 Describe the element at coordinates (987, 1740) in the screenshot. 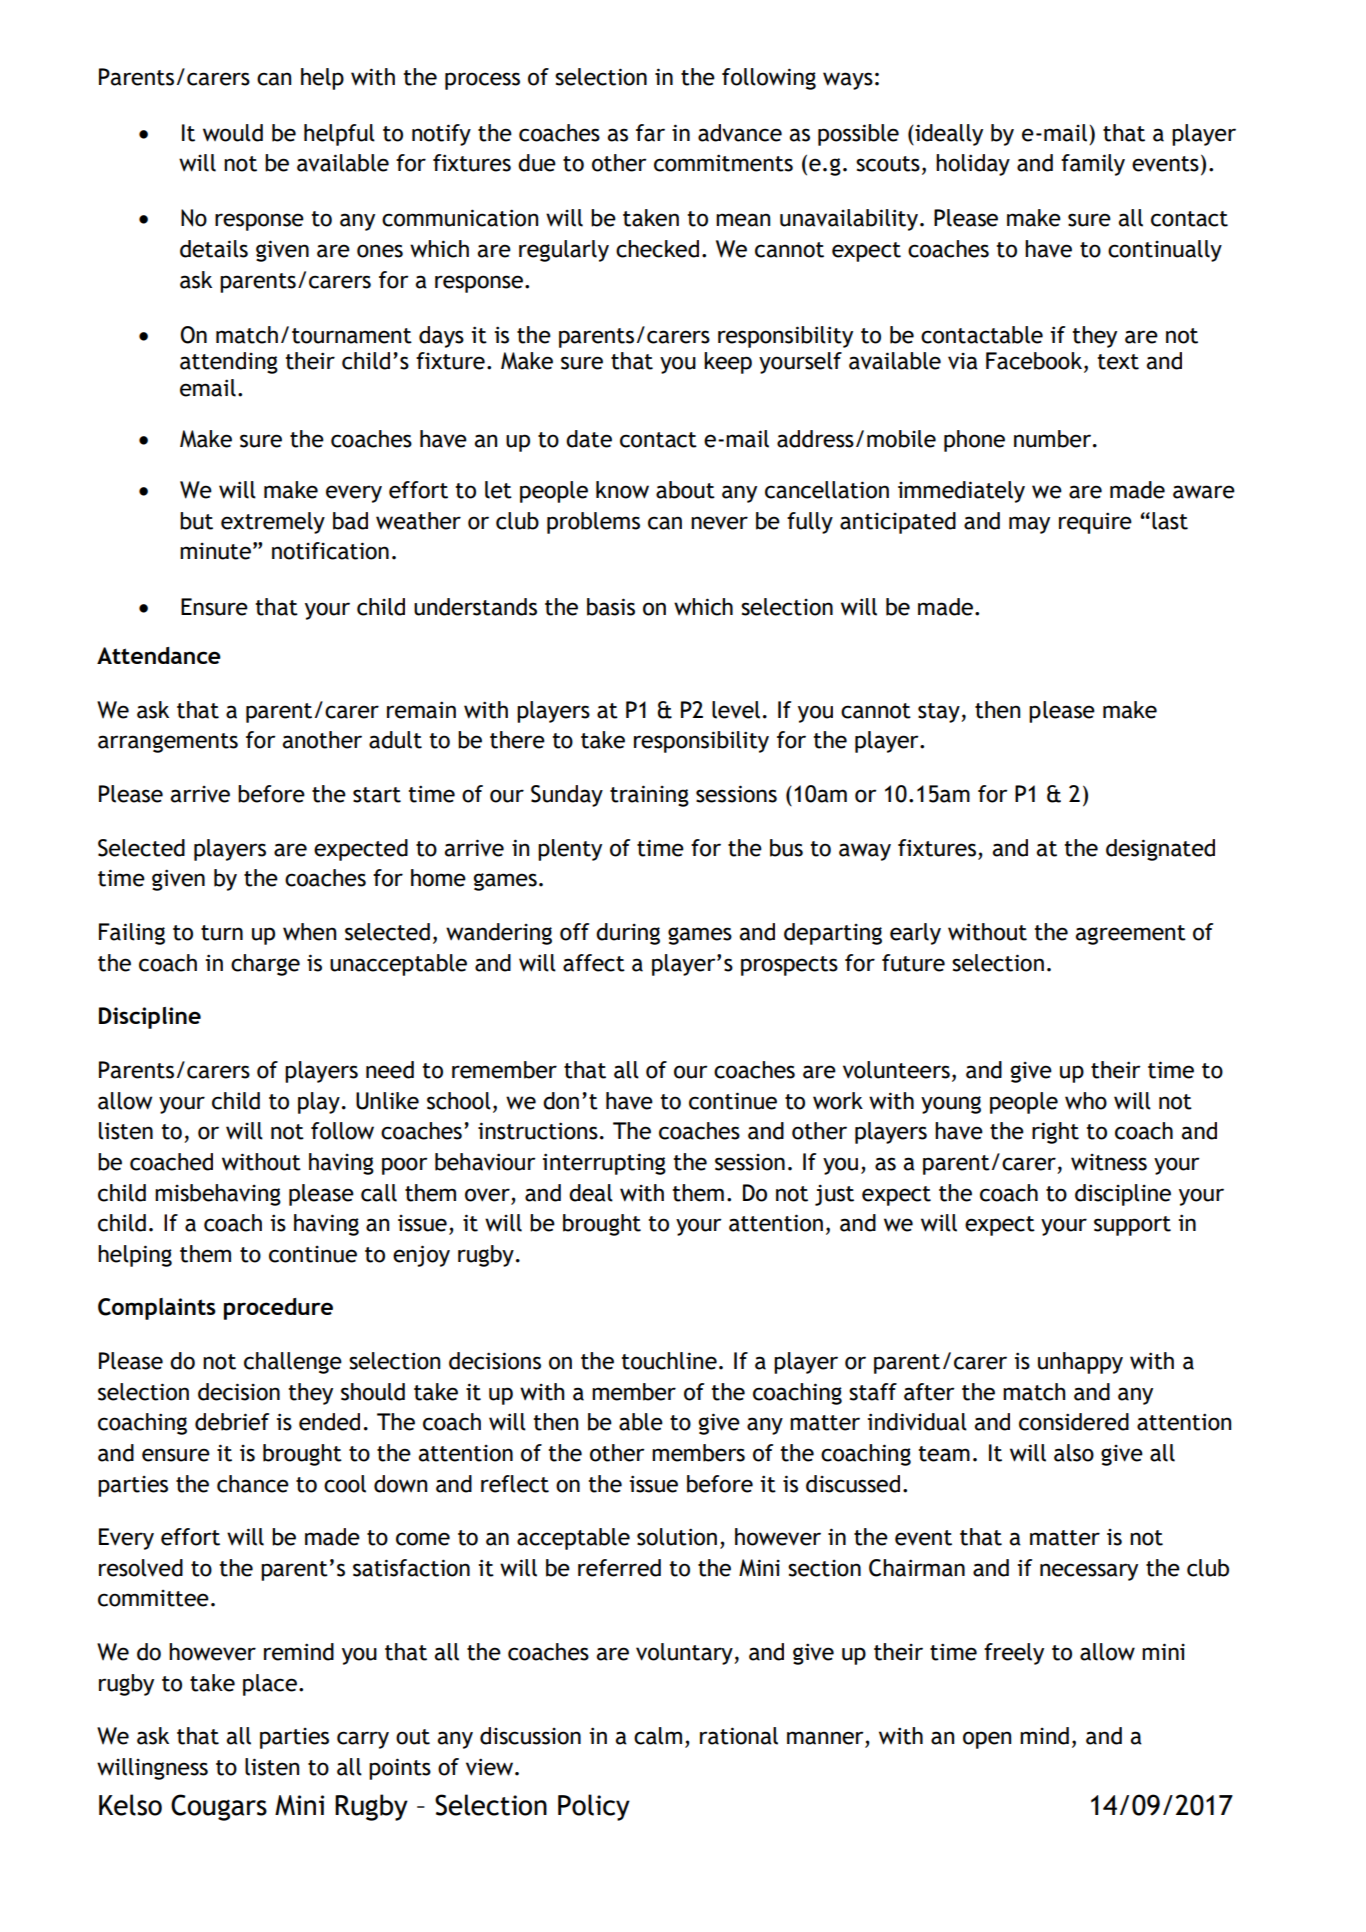

I see `open` at that location.
